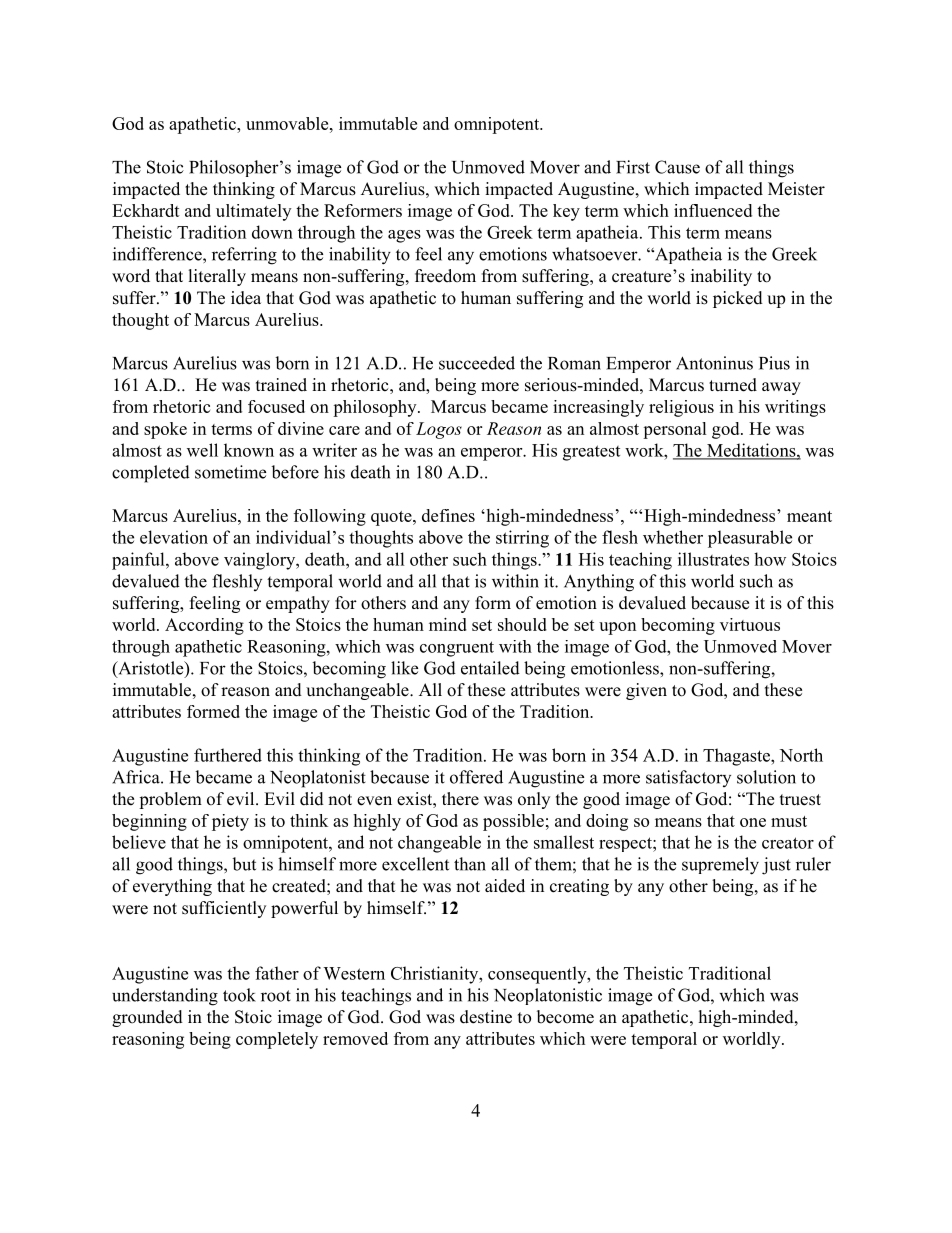 This screenshot has width=952, height=1233. Describe the element at coordinates (288, 123) in the screenshot. I see `unmovable` at that location.
